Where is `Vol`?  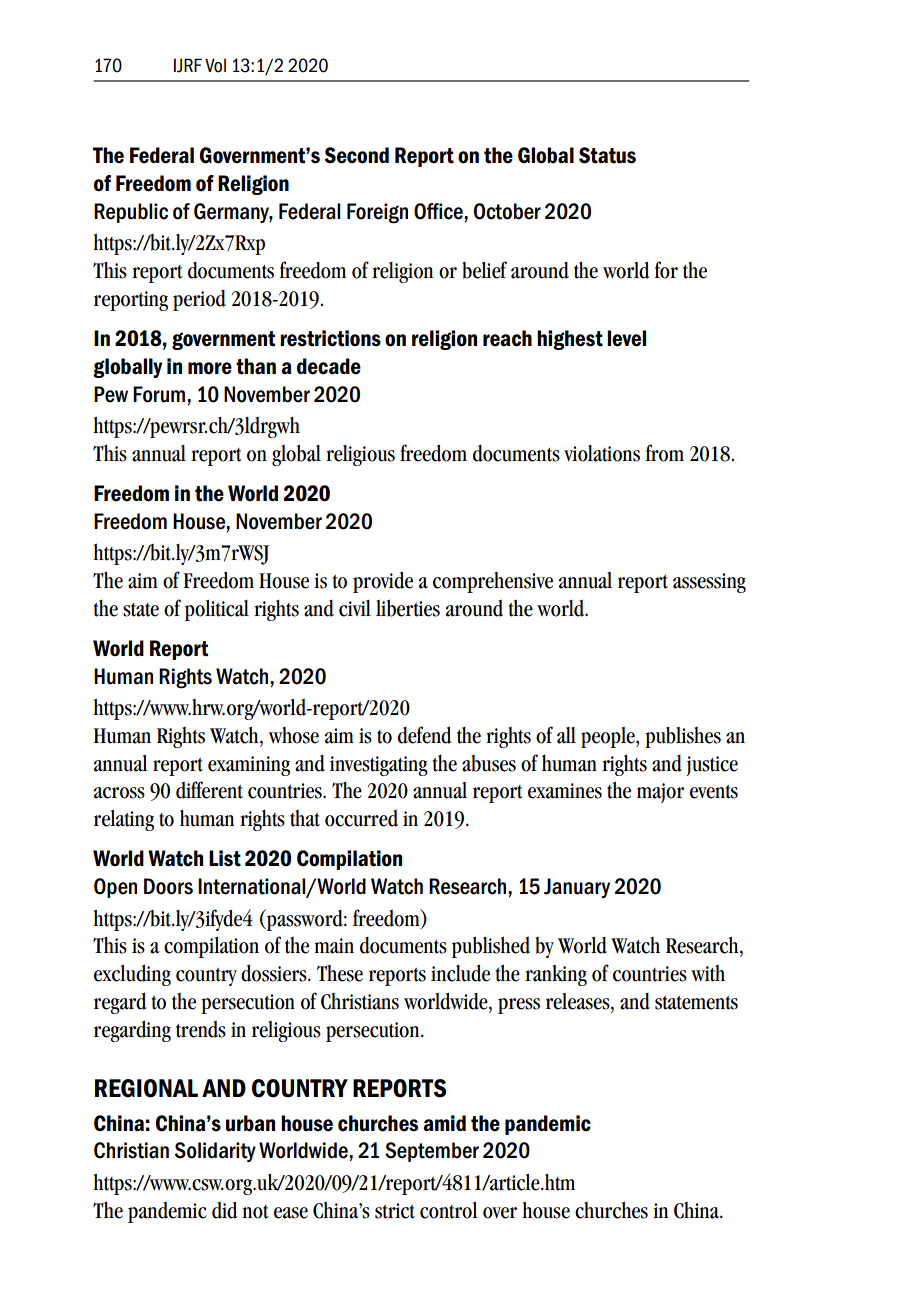 Vol is located at coordinates (215, 65).
